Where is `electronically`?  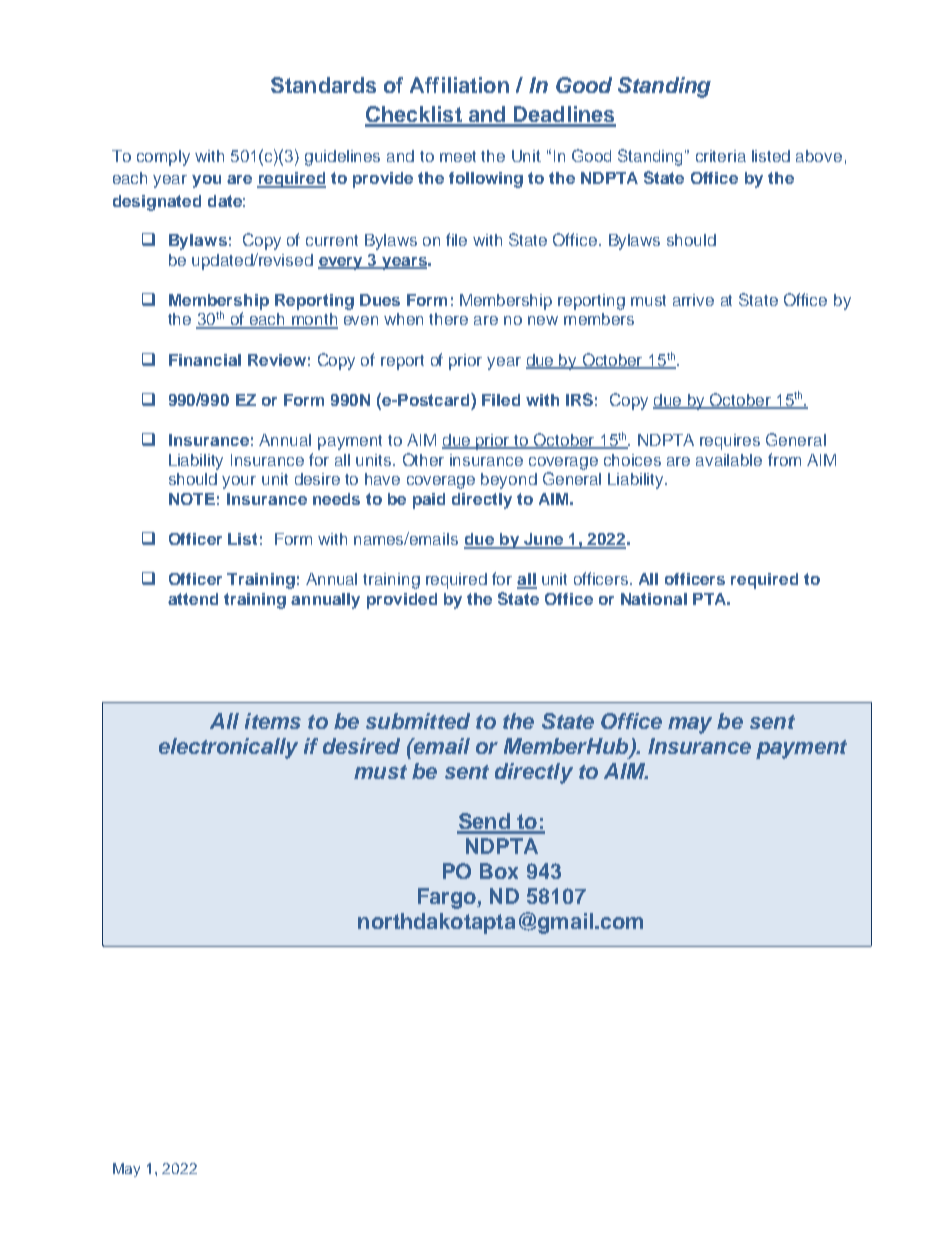 electronically is located at coordinates (228, 748).
